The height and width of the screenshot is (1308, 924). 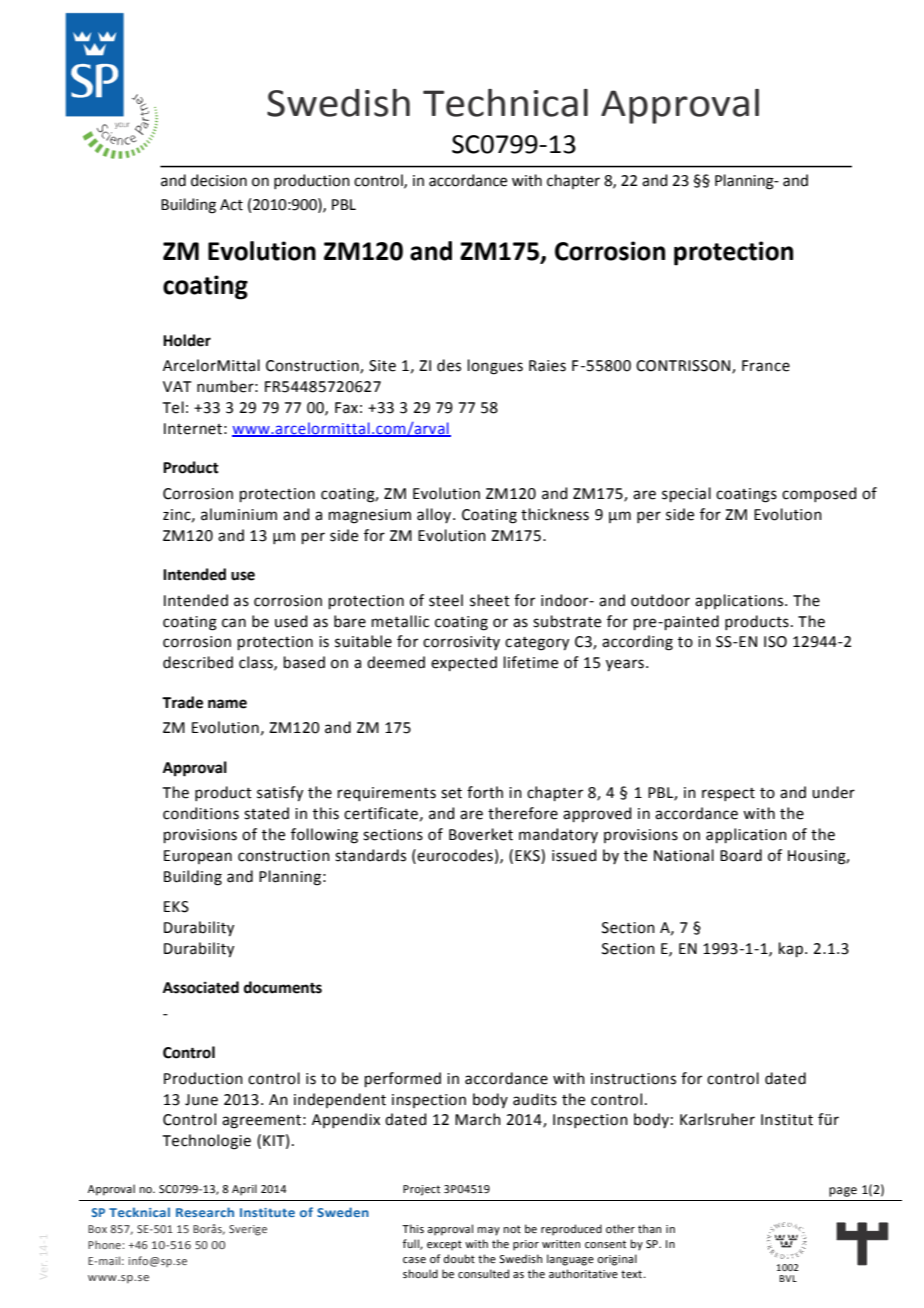 What do you see at coordinates (775, 642) in the screenshot?
I see `ISO` at bounding box center [775, 642].
